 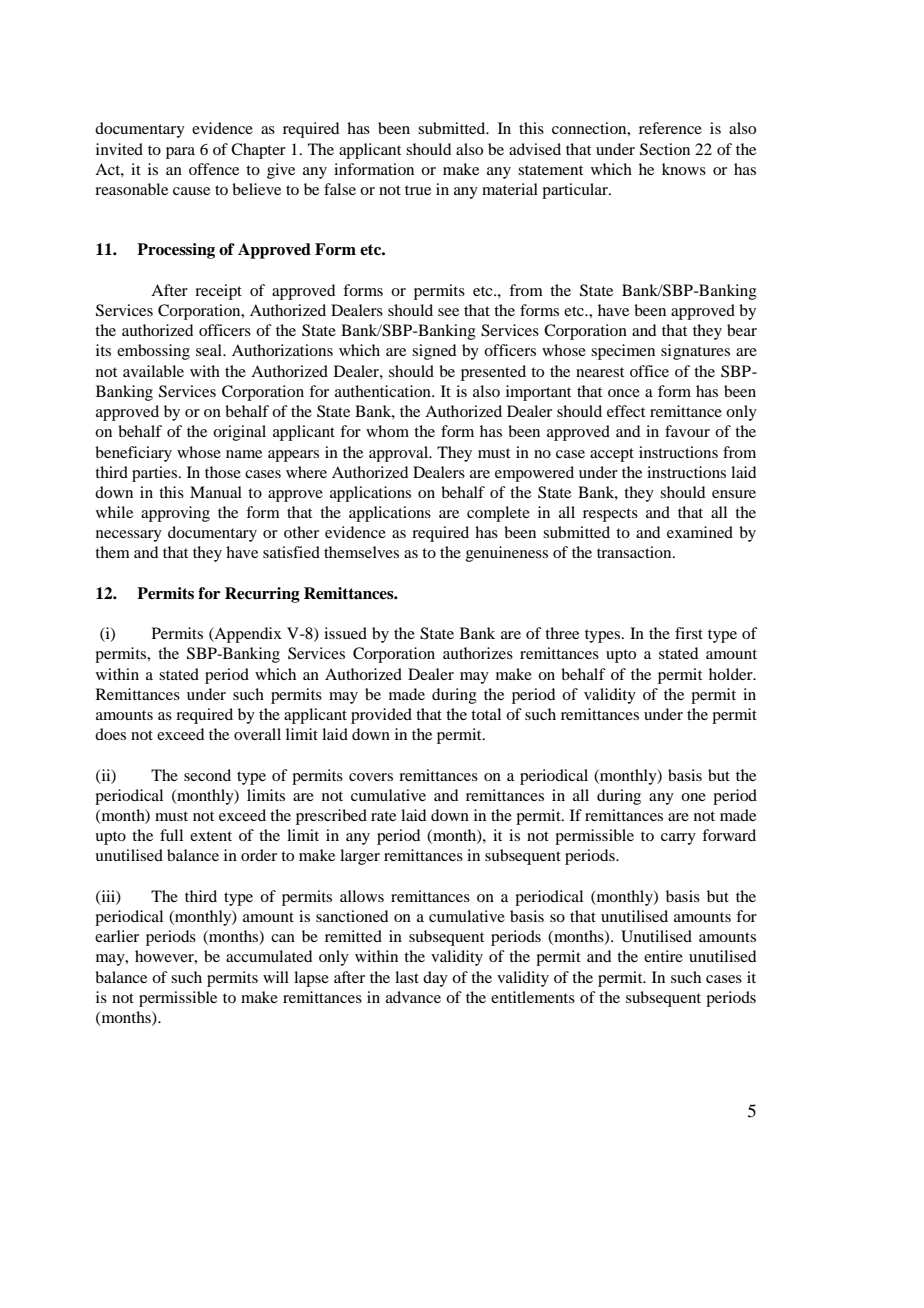 What do you see at coordinates (507, 554) in the screenshot?
I see `genuineness` at bounding box center [507, 554].
